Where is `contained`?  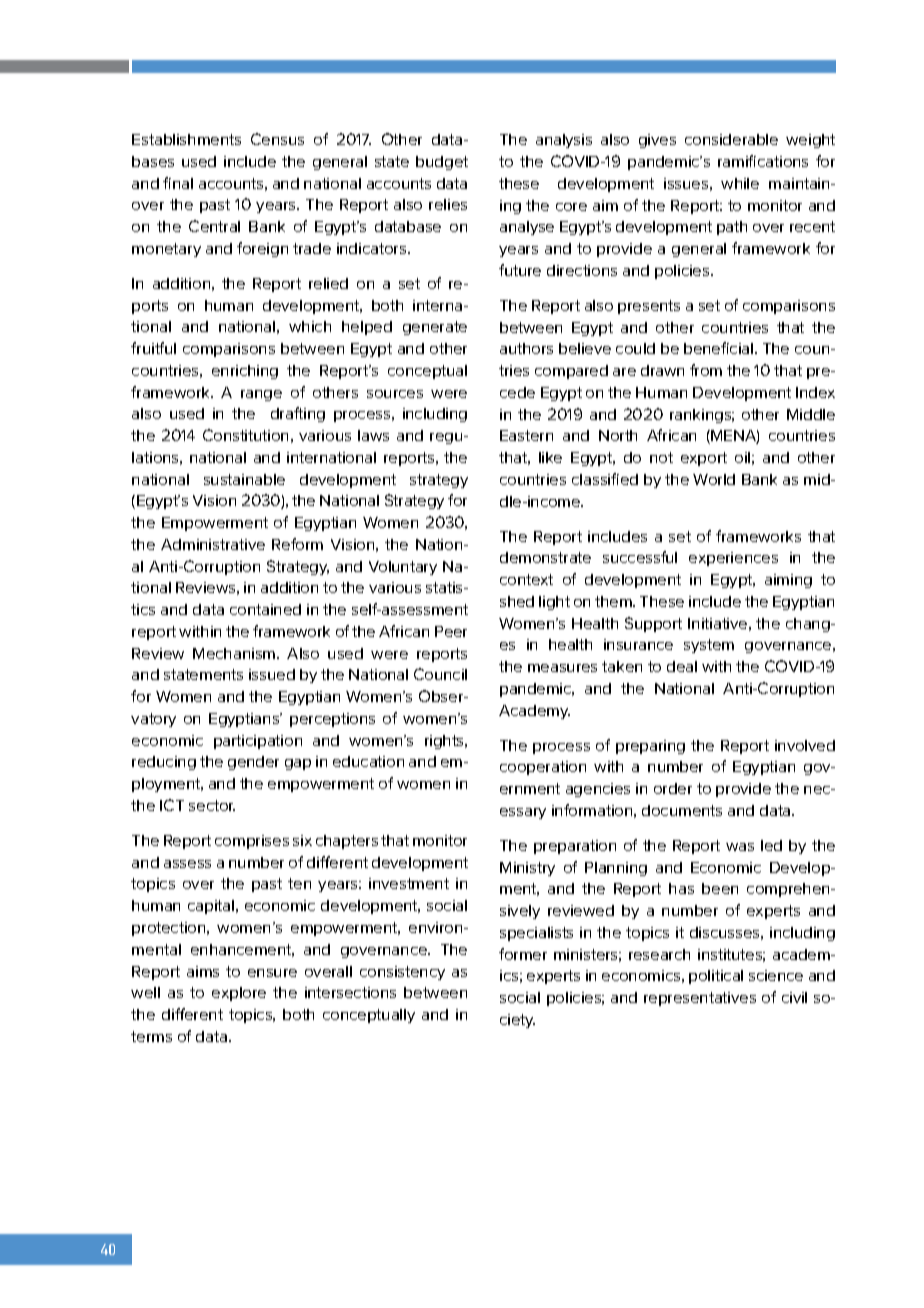
contained is located at coordinates (265, 609).
